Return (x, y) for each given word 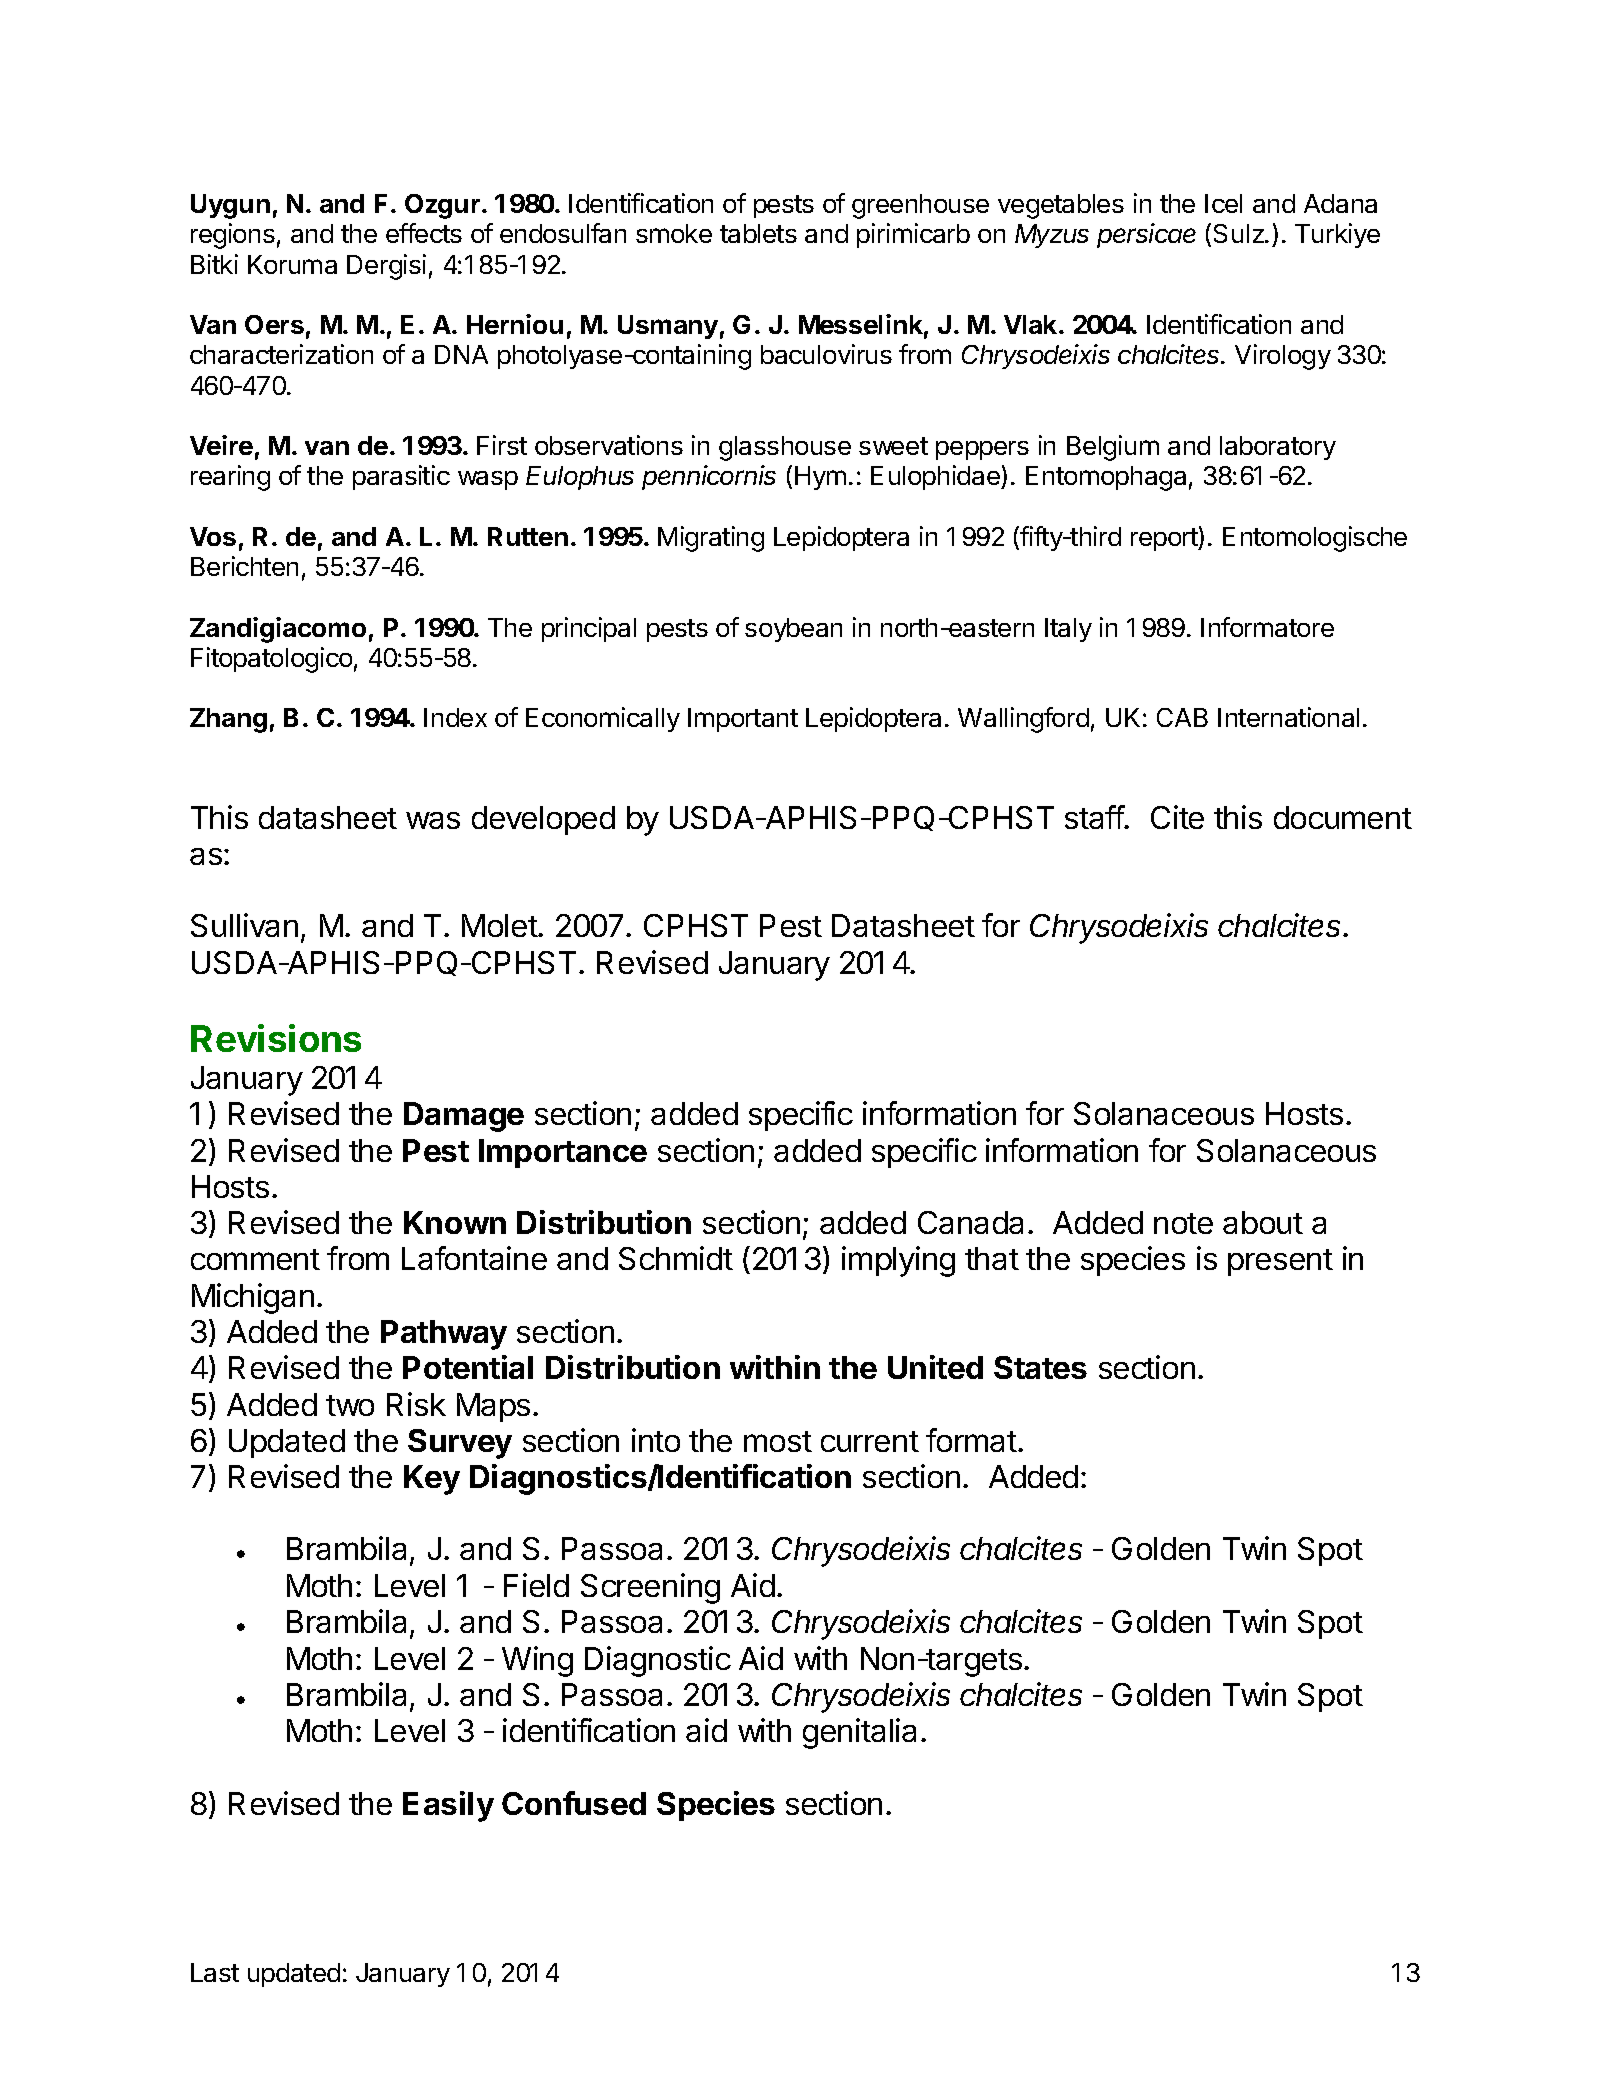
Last (215, 1972)
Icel (1223, 203)
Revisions (276, 1038)
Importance (563, 1153)
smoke (674, 233)
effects (424, 233)
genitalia (859, 1733)
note (1183, 1223)
